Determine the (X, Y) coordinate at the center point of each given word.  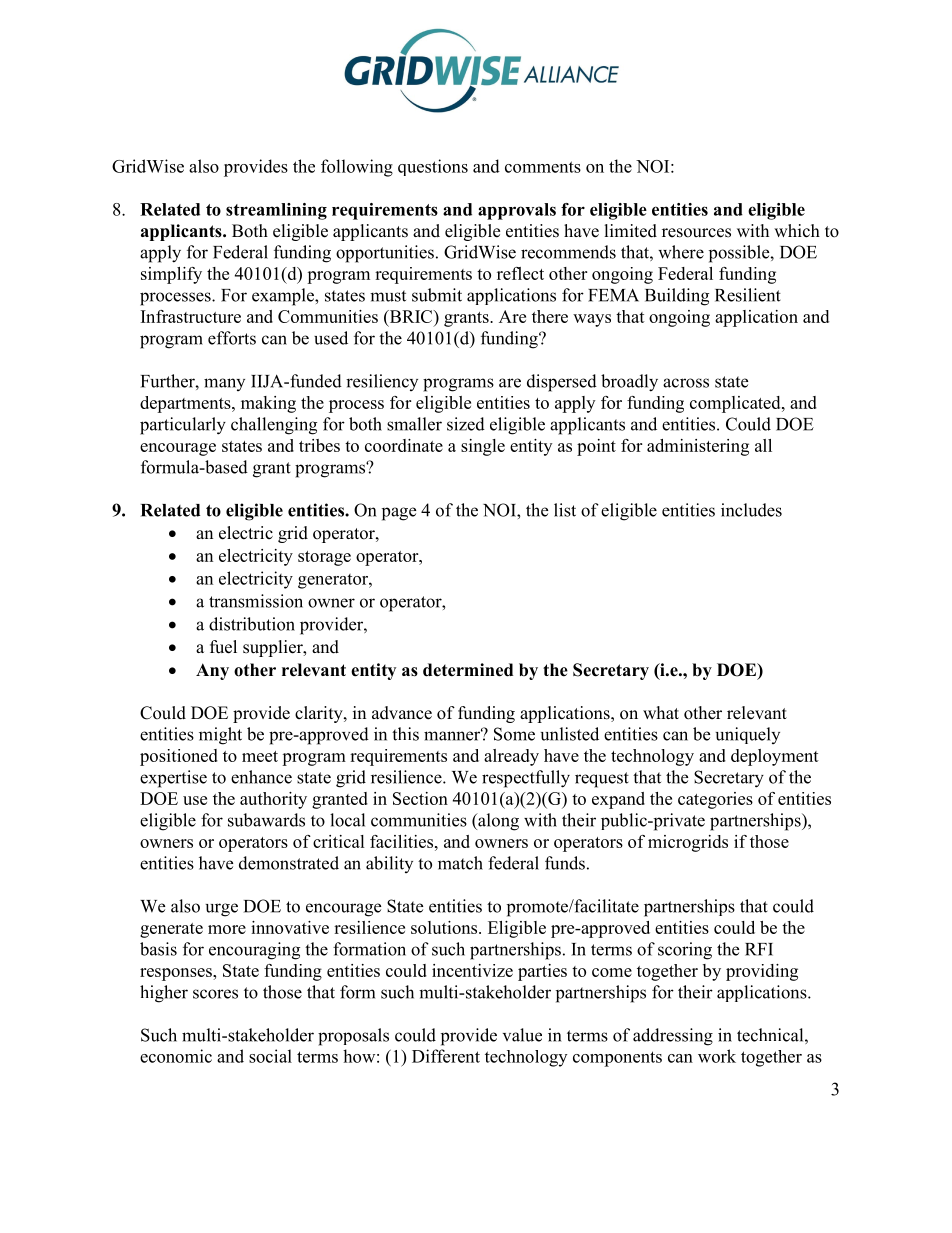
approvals (517, 211)
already (511, 757)
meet (260, 756)
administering (698, 447)
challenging (274, 426)
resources (696, 233)
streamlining (276, 211)
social (270, 1056)
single (483, 447)
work (717, 1056)
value (522, 1035)
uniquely (748, 735)
